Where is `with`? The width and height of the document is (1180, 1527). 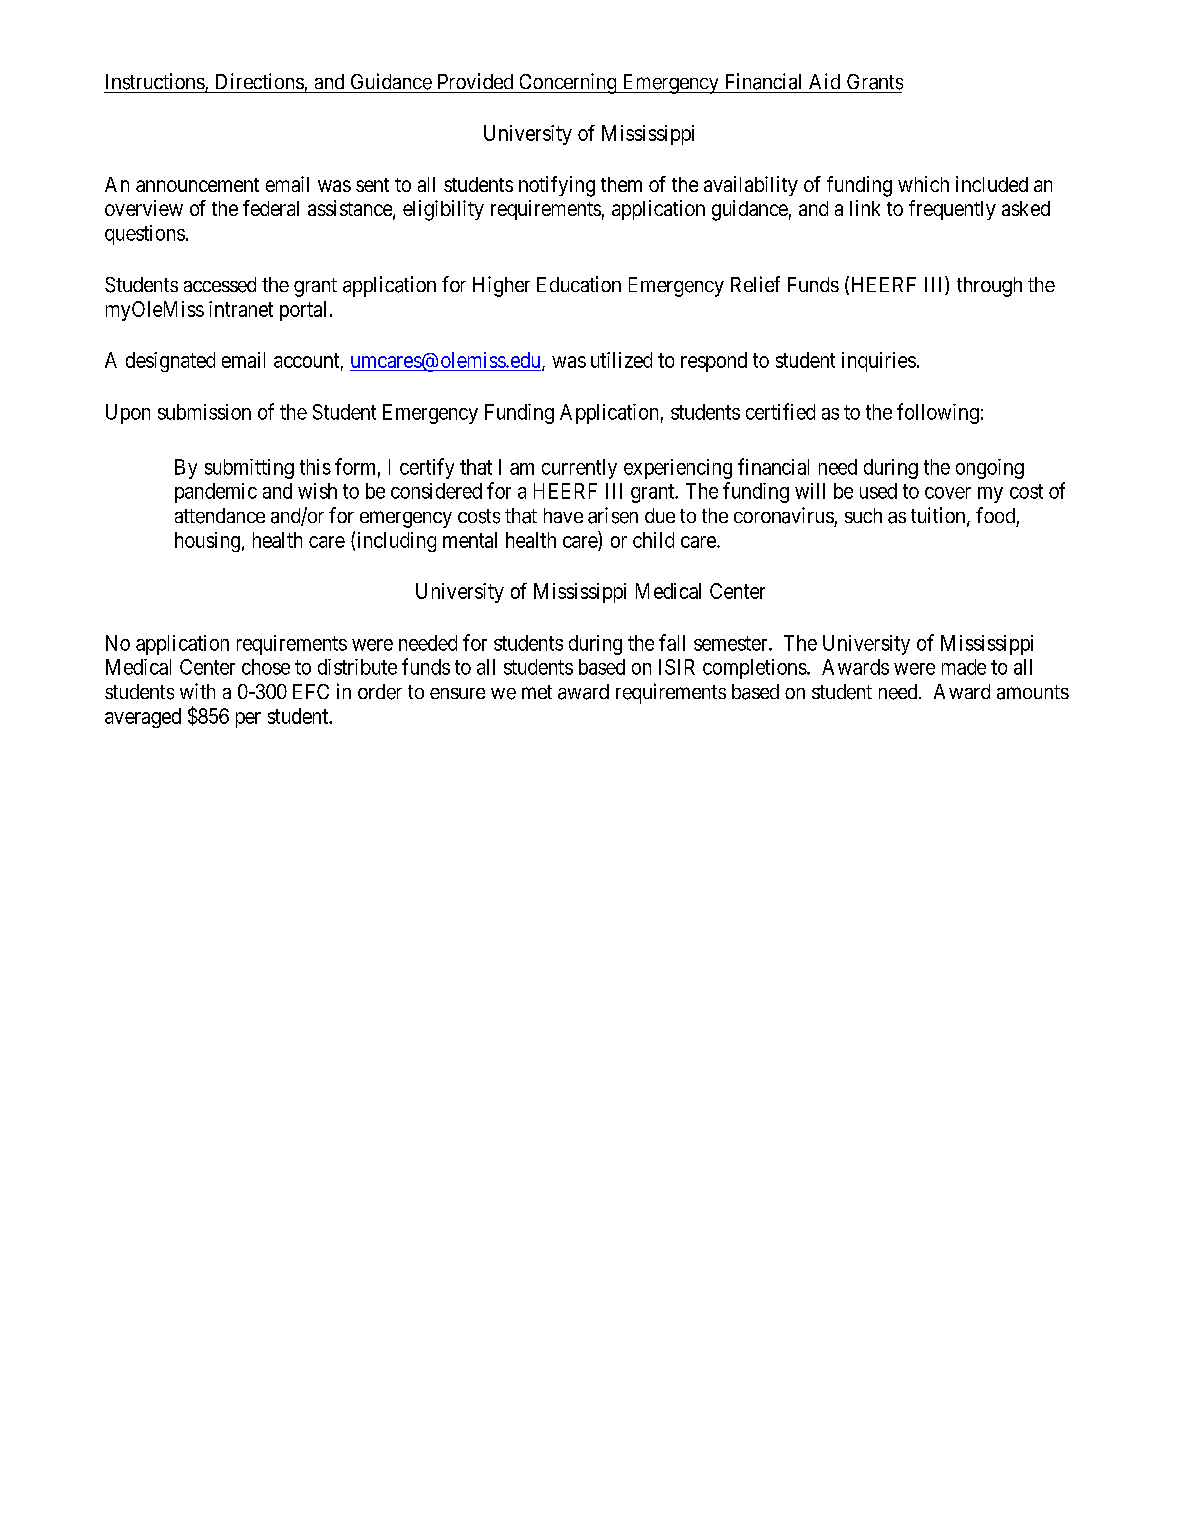
with is located at coordinates (197, 691).
